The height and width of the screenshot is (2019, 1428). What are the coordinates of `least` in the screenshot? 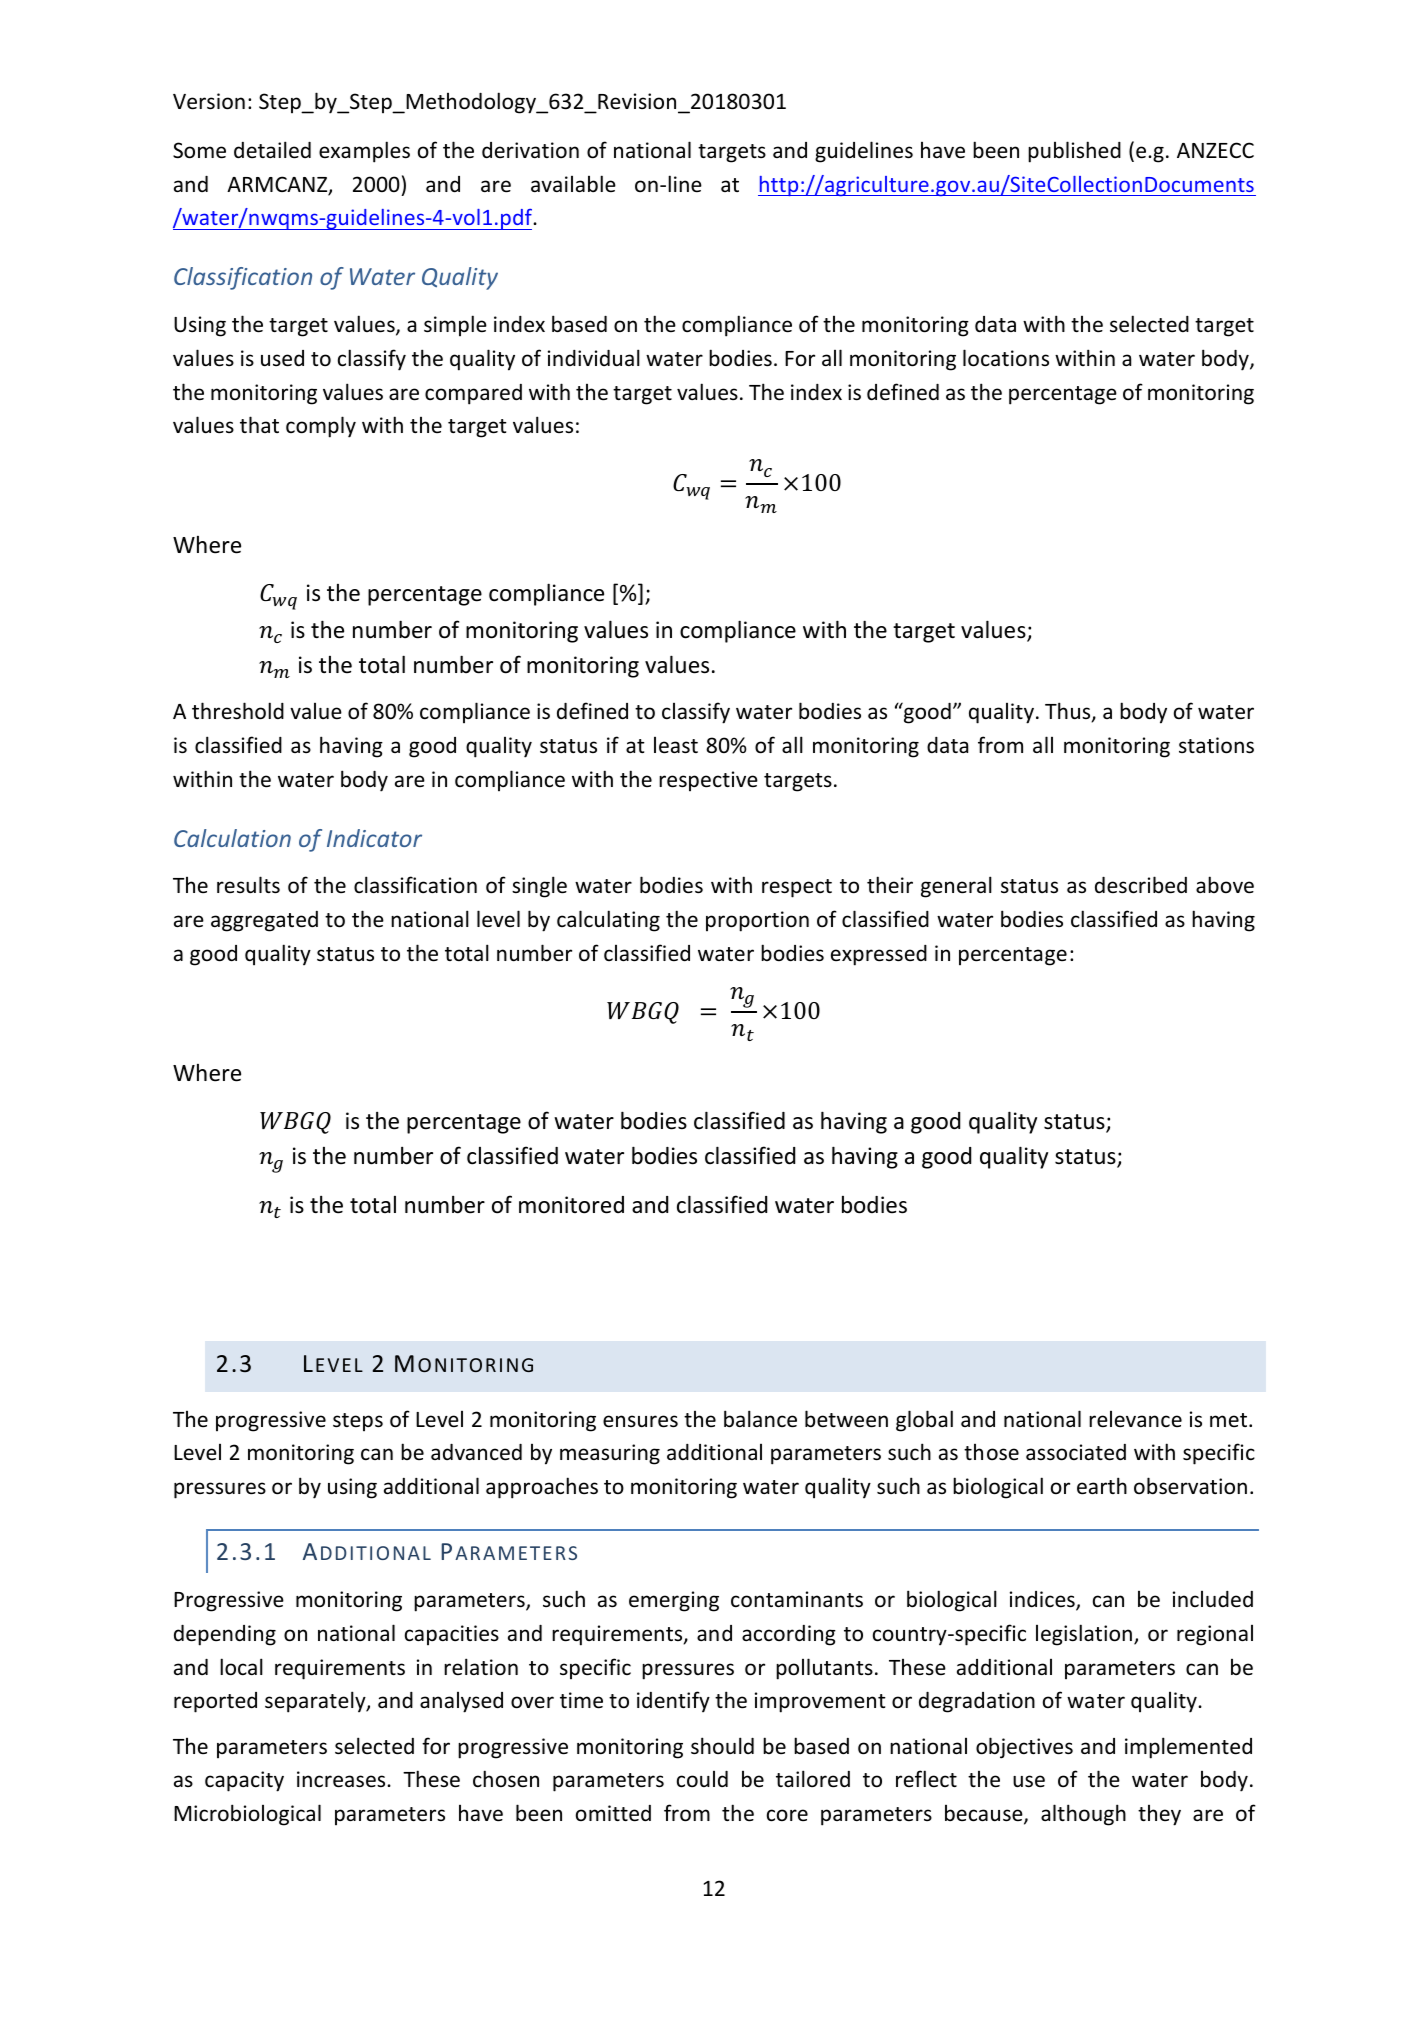 It's located at (676, 745).
